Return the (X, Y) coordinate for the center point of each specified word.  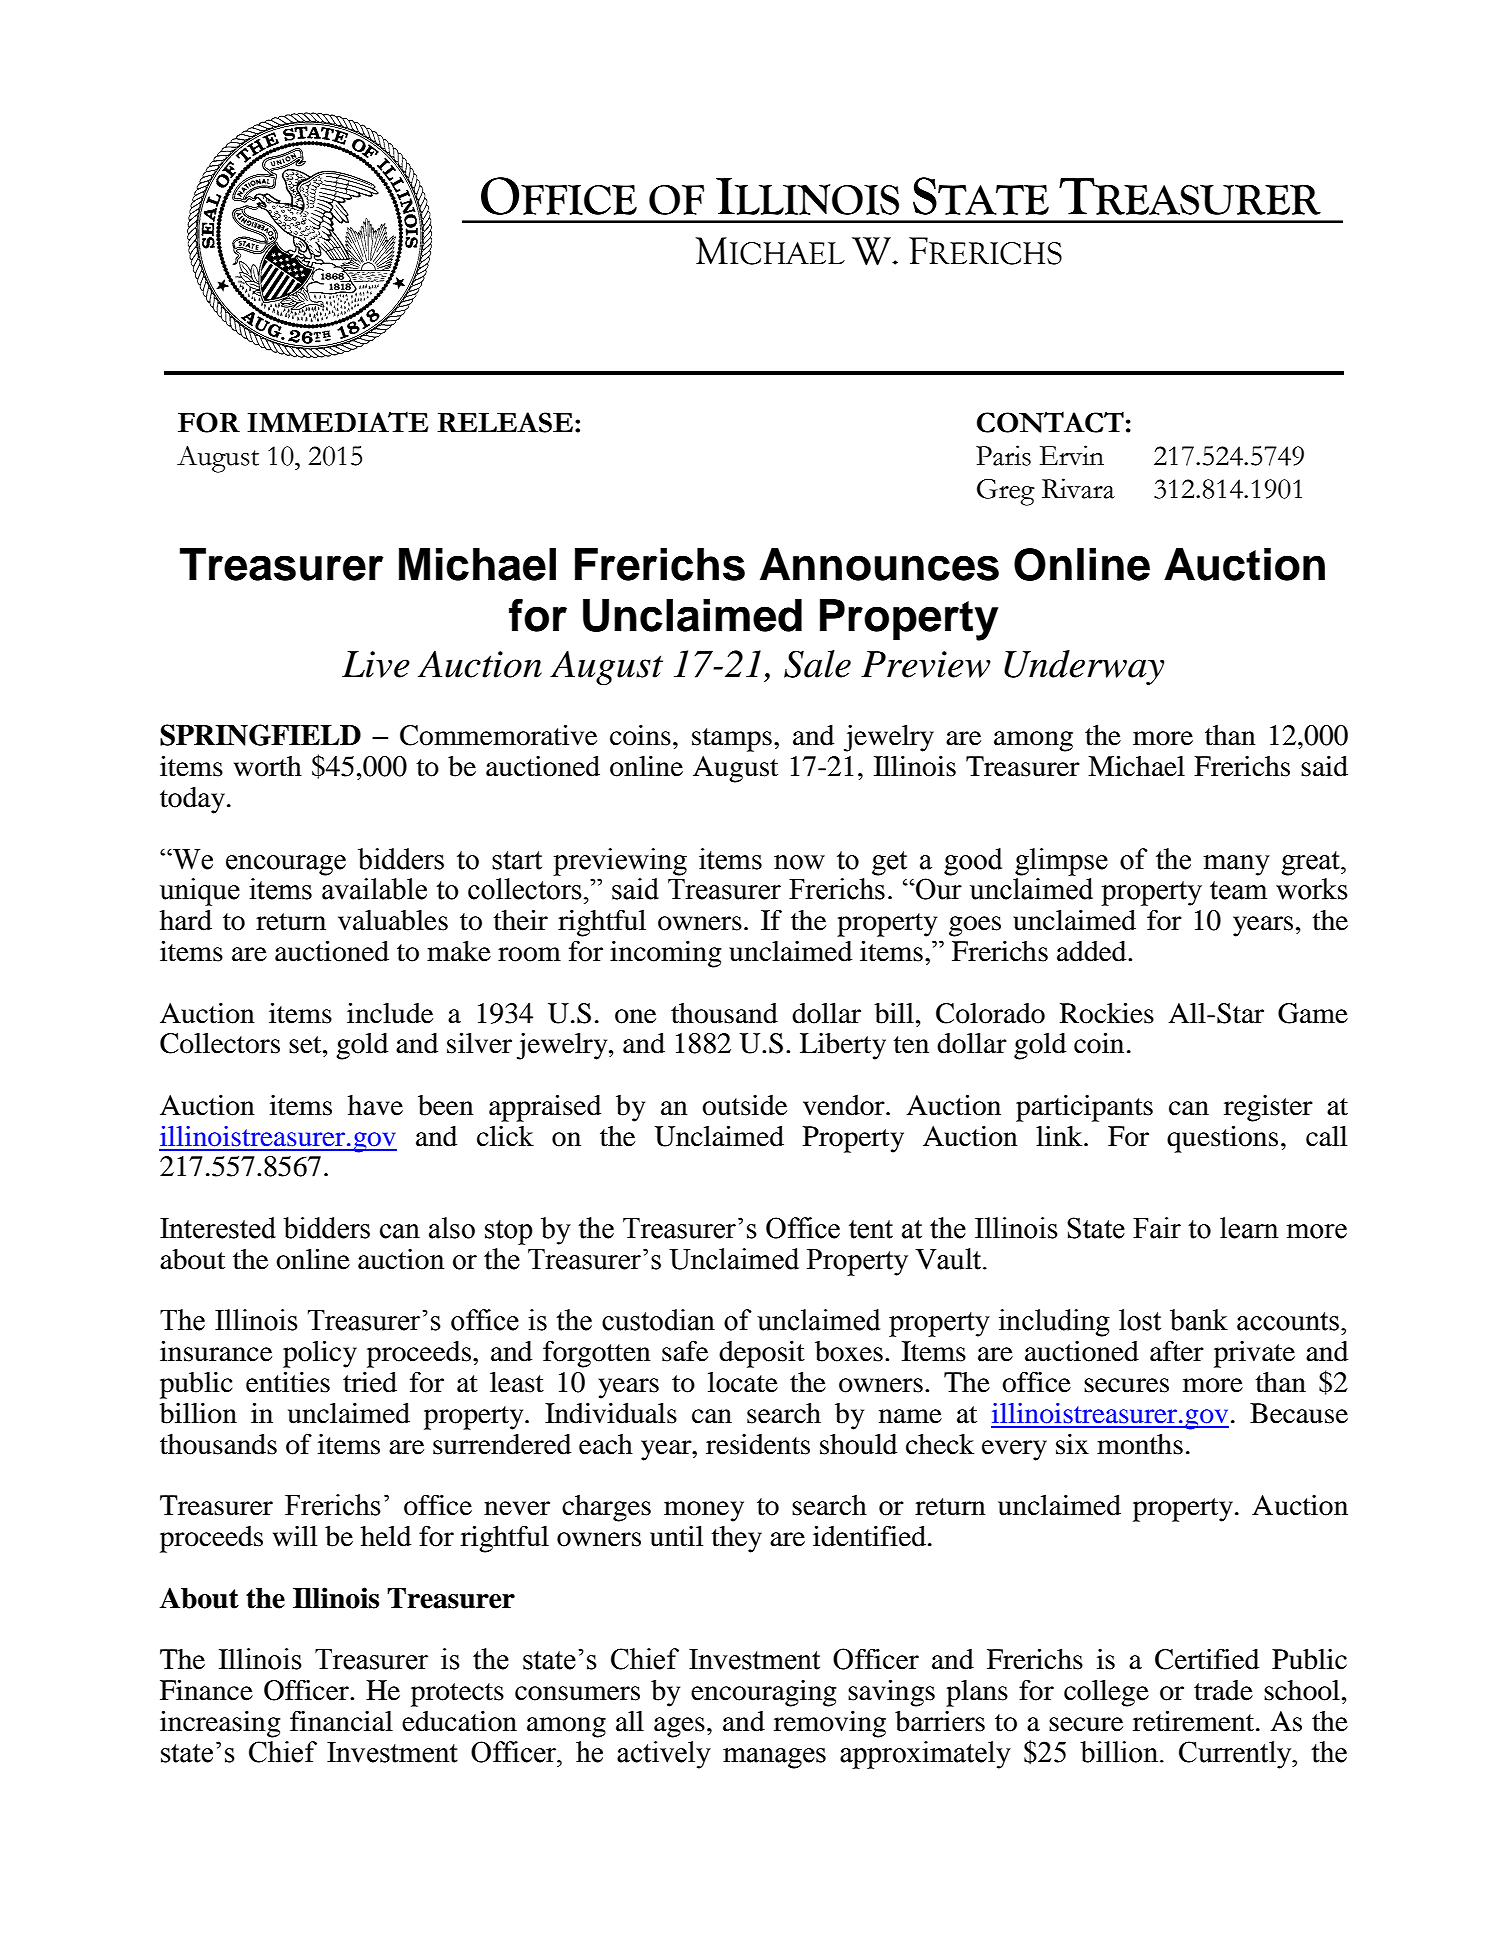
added (1093, 951)
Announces (879, 564)
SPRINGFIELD (260, 735)
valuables (393, 920)
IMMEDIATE (337, 421)
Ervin (1072, 455)
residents (758, 1444)
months (1140, 1444)
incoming (666, 954)
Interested (218, 1228)
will (295, 1536)
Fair (1157, 1228)
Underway (1084, 667)
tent (871, 1229)
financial (341, 1721)
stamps (732, 740)
